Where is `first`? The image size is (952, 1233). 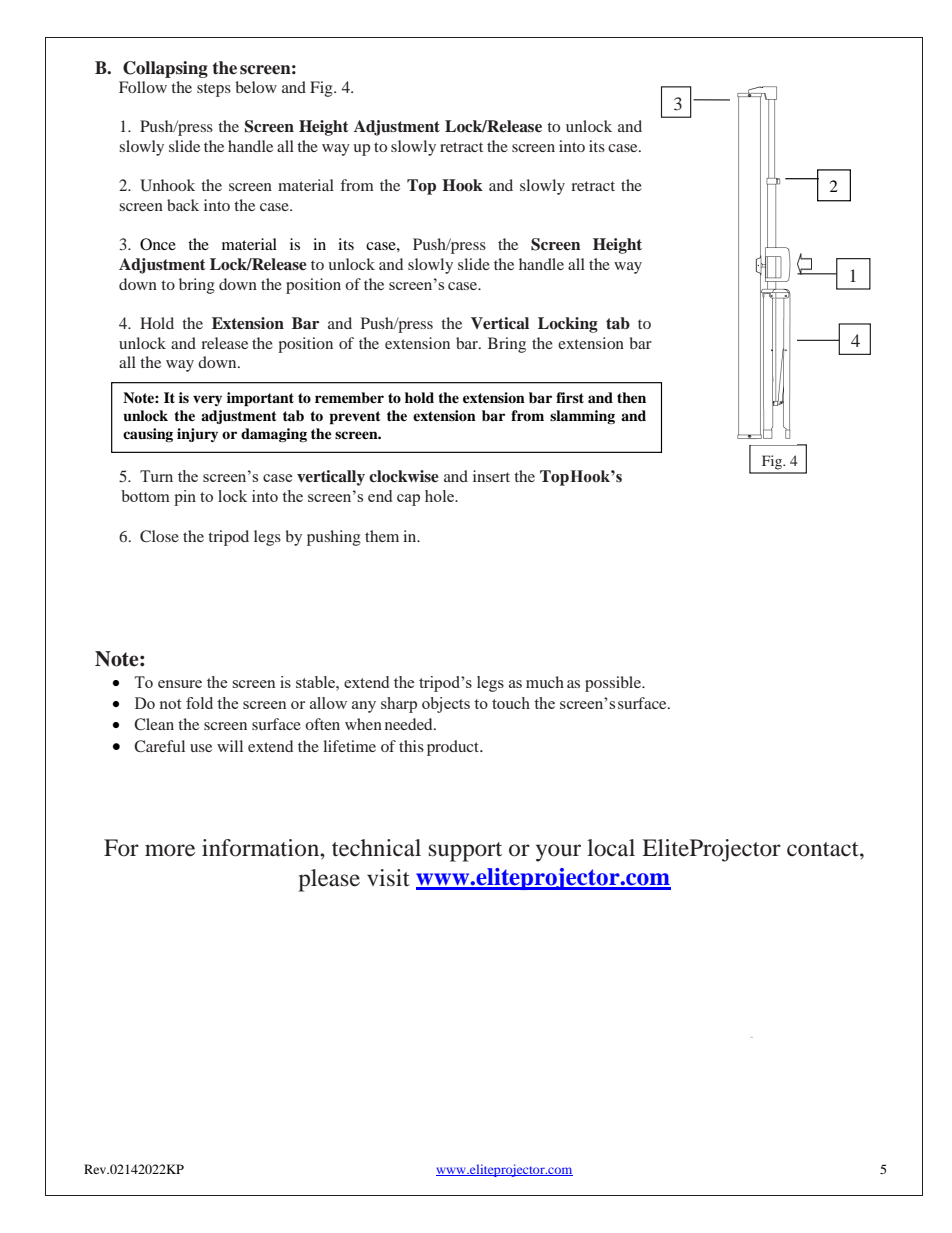 first is located at coordinates (570, 397).
